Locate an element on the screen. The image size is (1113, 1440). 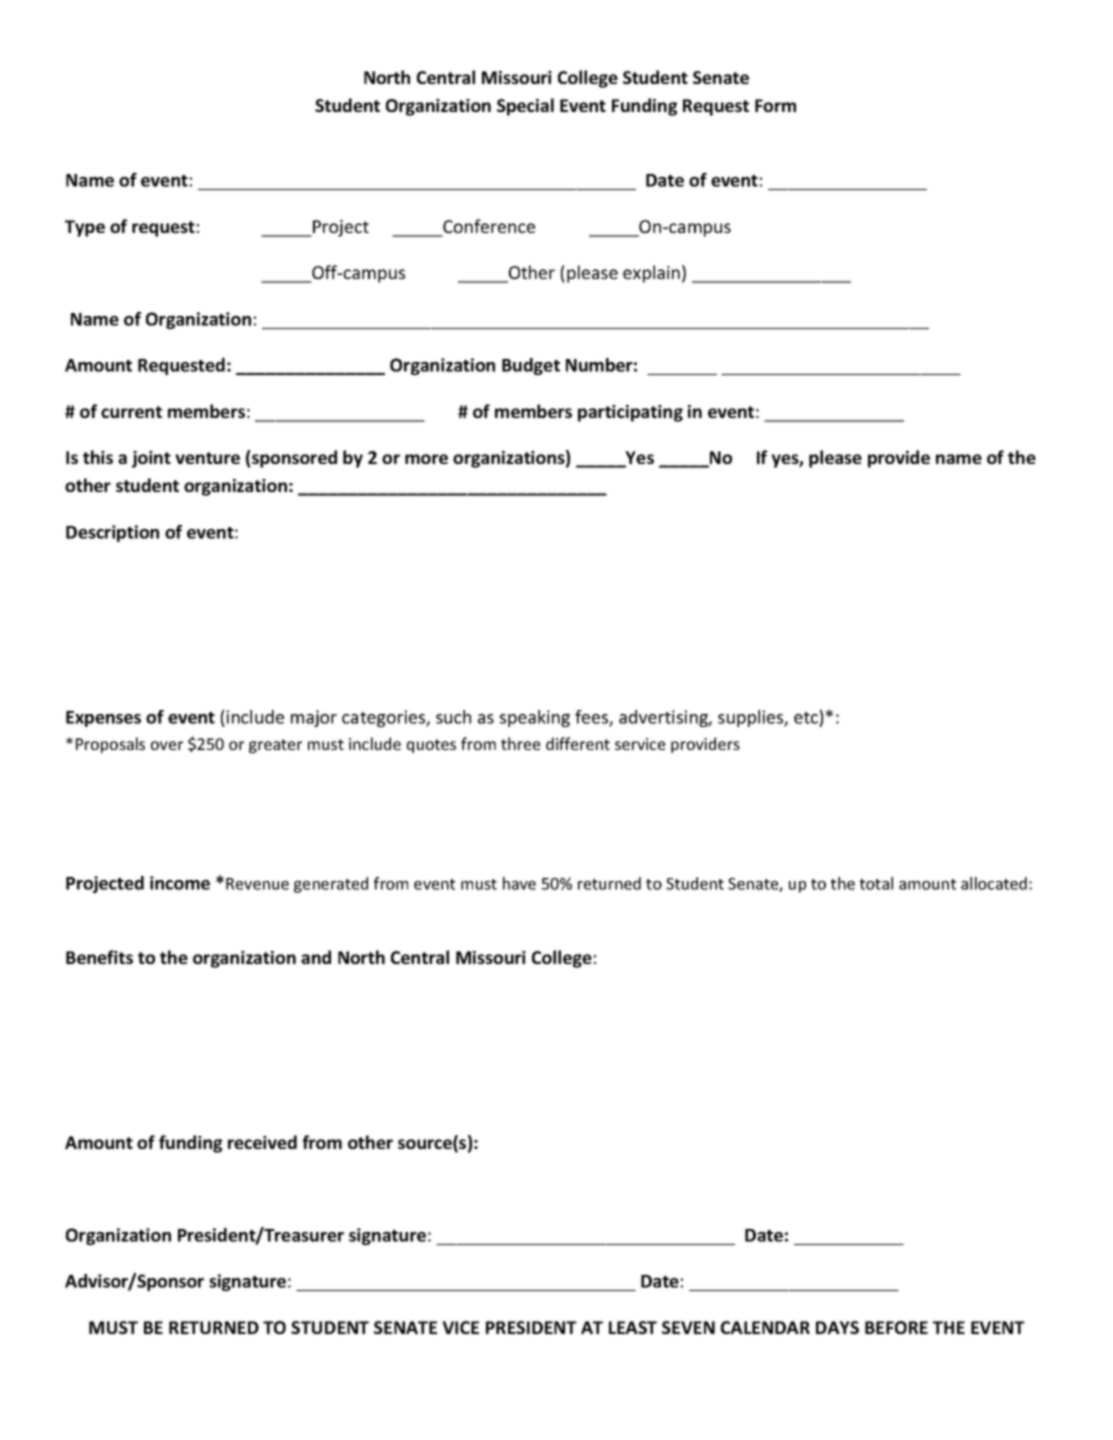
Description is located at coordinates (112, 533).
